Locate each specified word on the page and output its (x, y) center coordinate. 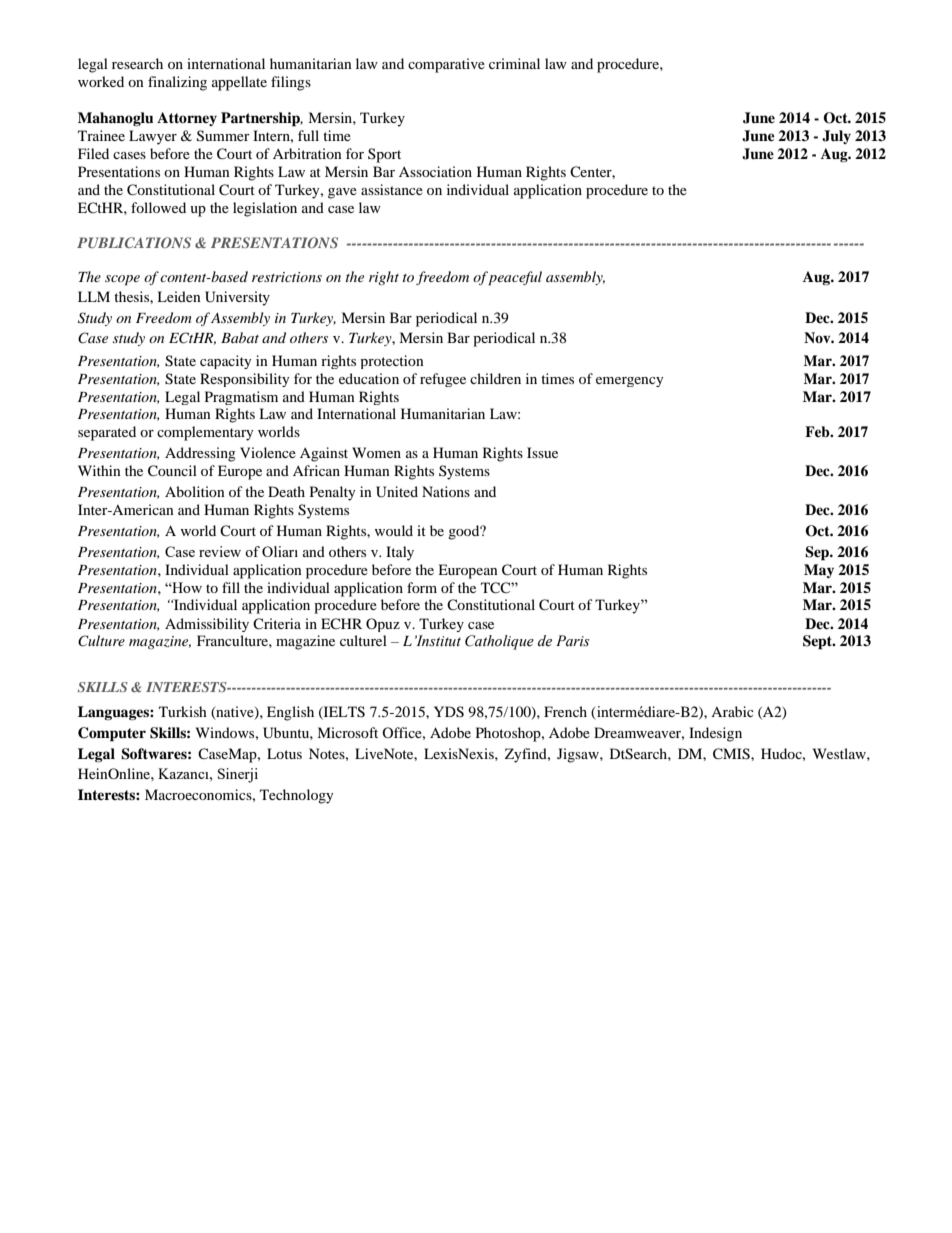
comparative (446, 65)
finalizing (177, 83)
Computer (112, 734)
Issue (542, 452)
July (836, 137)
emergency (630, 382)
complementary (205, 433)
